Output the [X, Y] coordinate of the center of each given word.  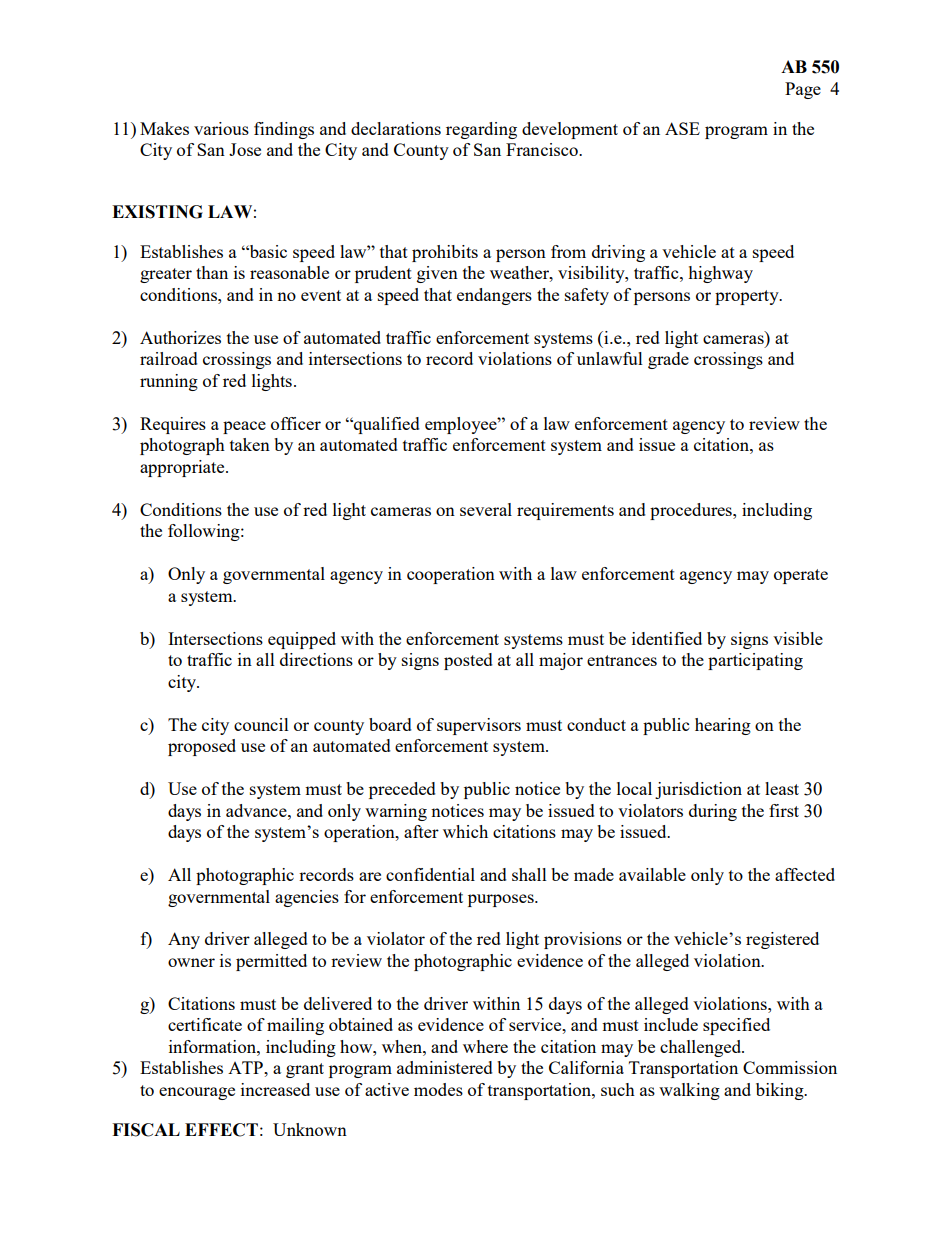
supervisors [479, 726]
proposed [202, 747]
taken [250, 444]
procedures [692, 511]
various [221, 128]
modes [438, 1089]
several [486, 509]
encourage [197, 1093]
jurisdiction [698, 790]
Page [803, 90]
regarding [481, 130]
